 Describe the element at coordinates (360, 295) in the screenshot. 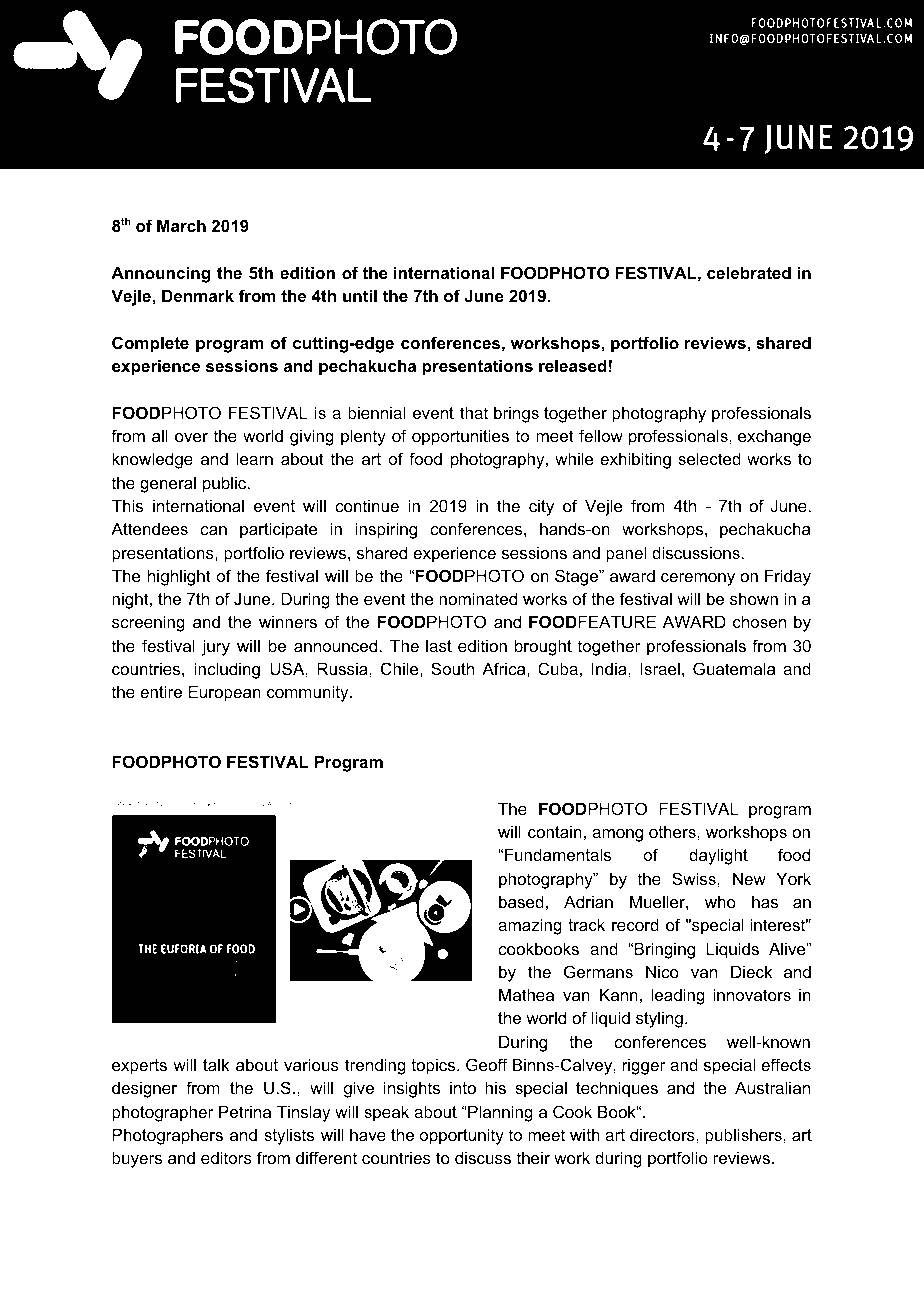

I see `until` at that location.
